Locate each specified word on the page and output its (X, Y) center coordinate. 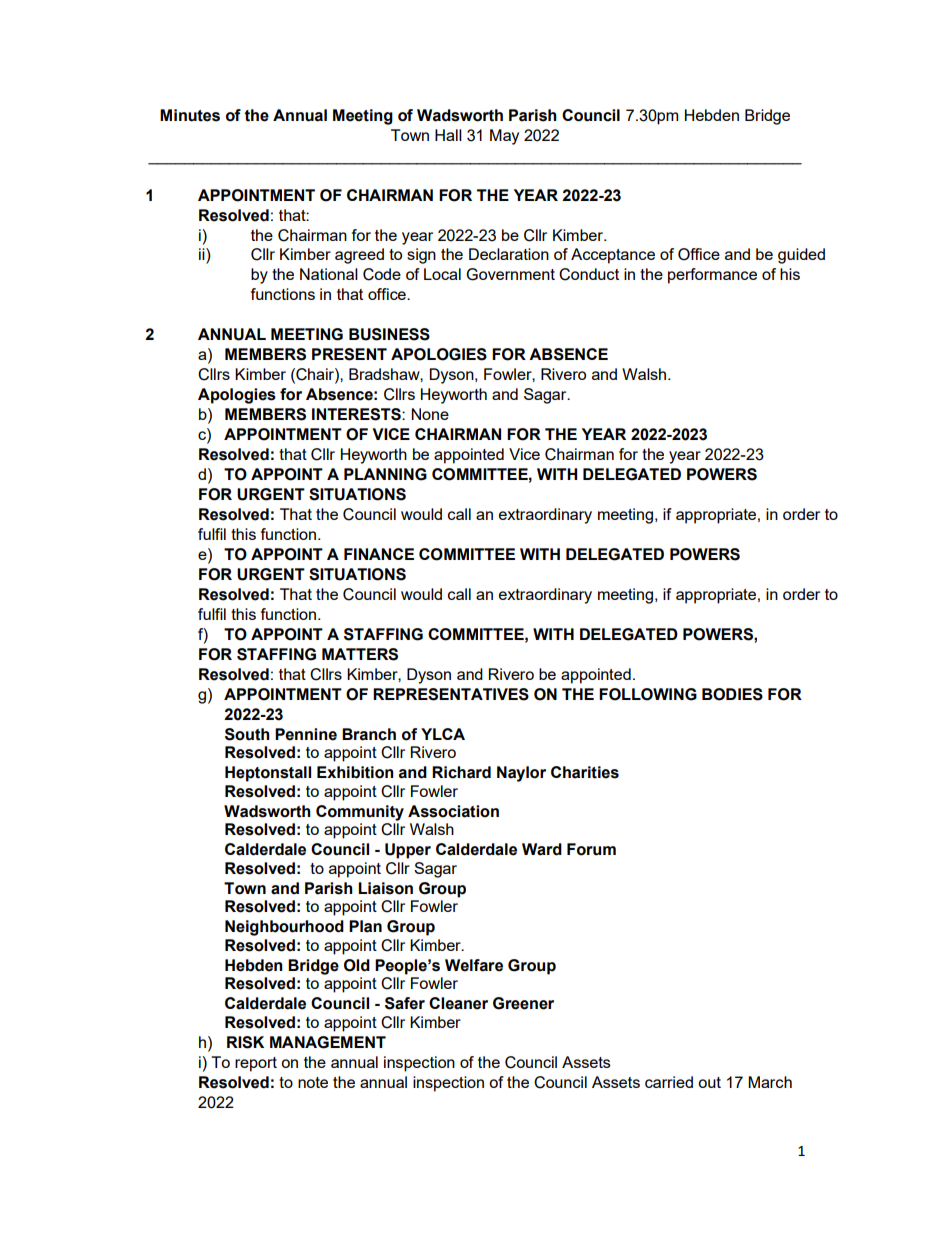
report (256, 1064)
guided (801, 256)
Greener (523, 1003)
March (770, 1082)
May (504, 137)
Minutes (190, 115)
